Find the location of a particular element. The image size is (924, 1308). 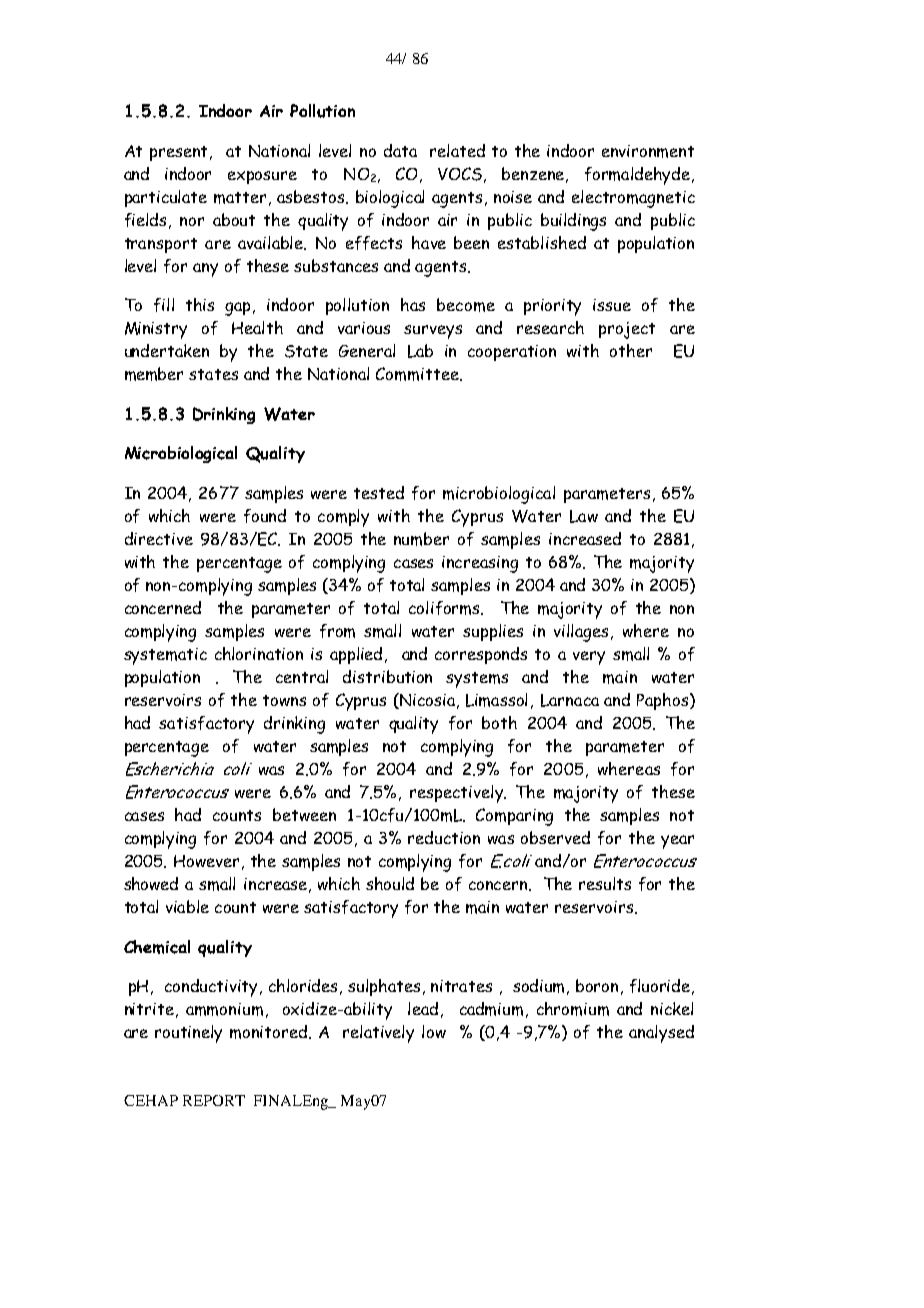

tested is located at coordinates (379, 492).
